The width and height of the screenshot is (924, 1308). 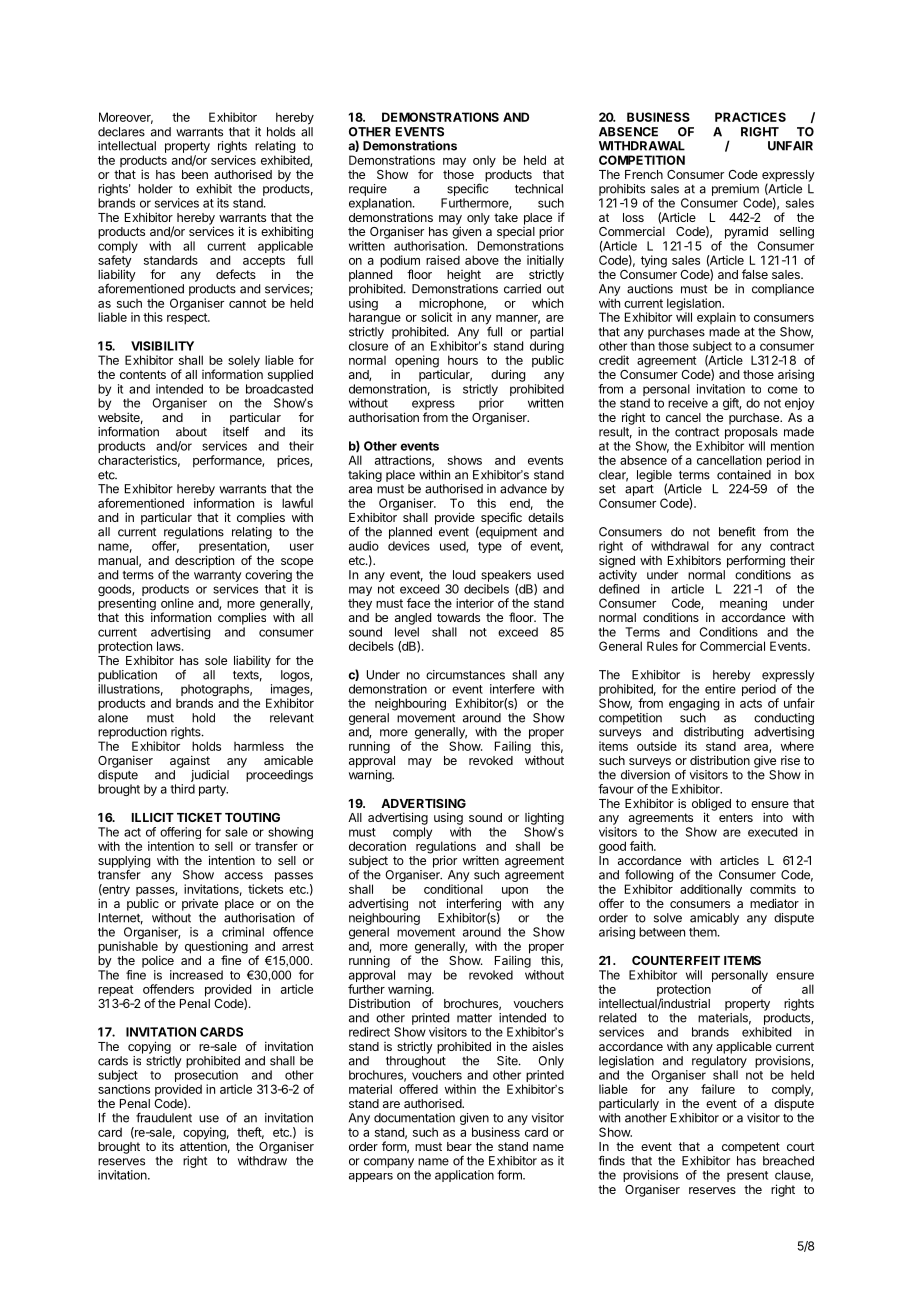 What do you see at coordinates (751, 1148) in the screenshot?
I see `competent` at bounding box center [751, 1148].
